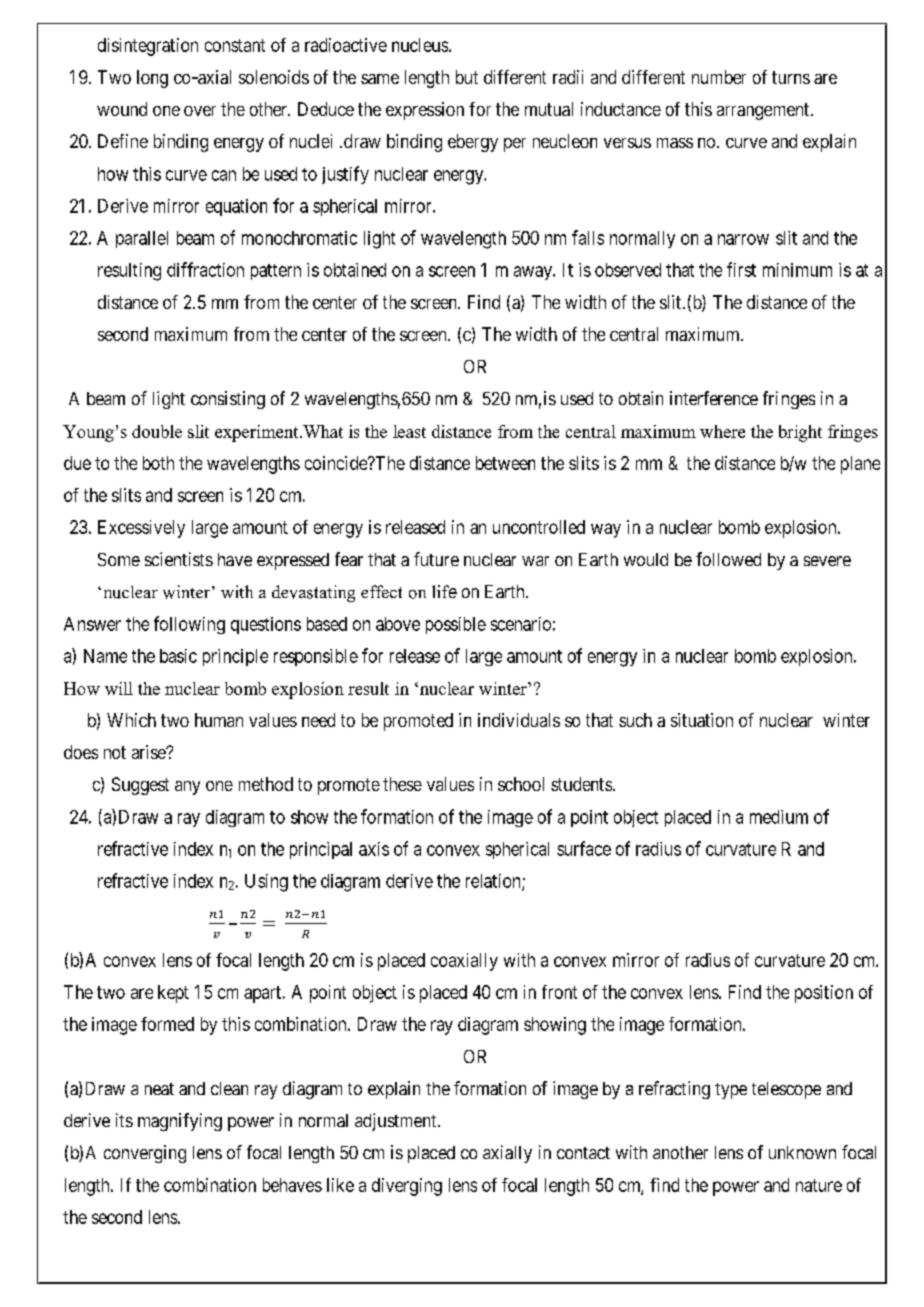 The height and width of the screenshot is (1307, 924). What do you see at coordinates (728, 559) in the screenshot?
I see `followed` at bounding box center [728, 559].
